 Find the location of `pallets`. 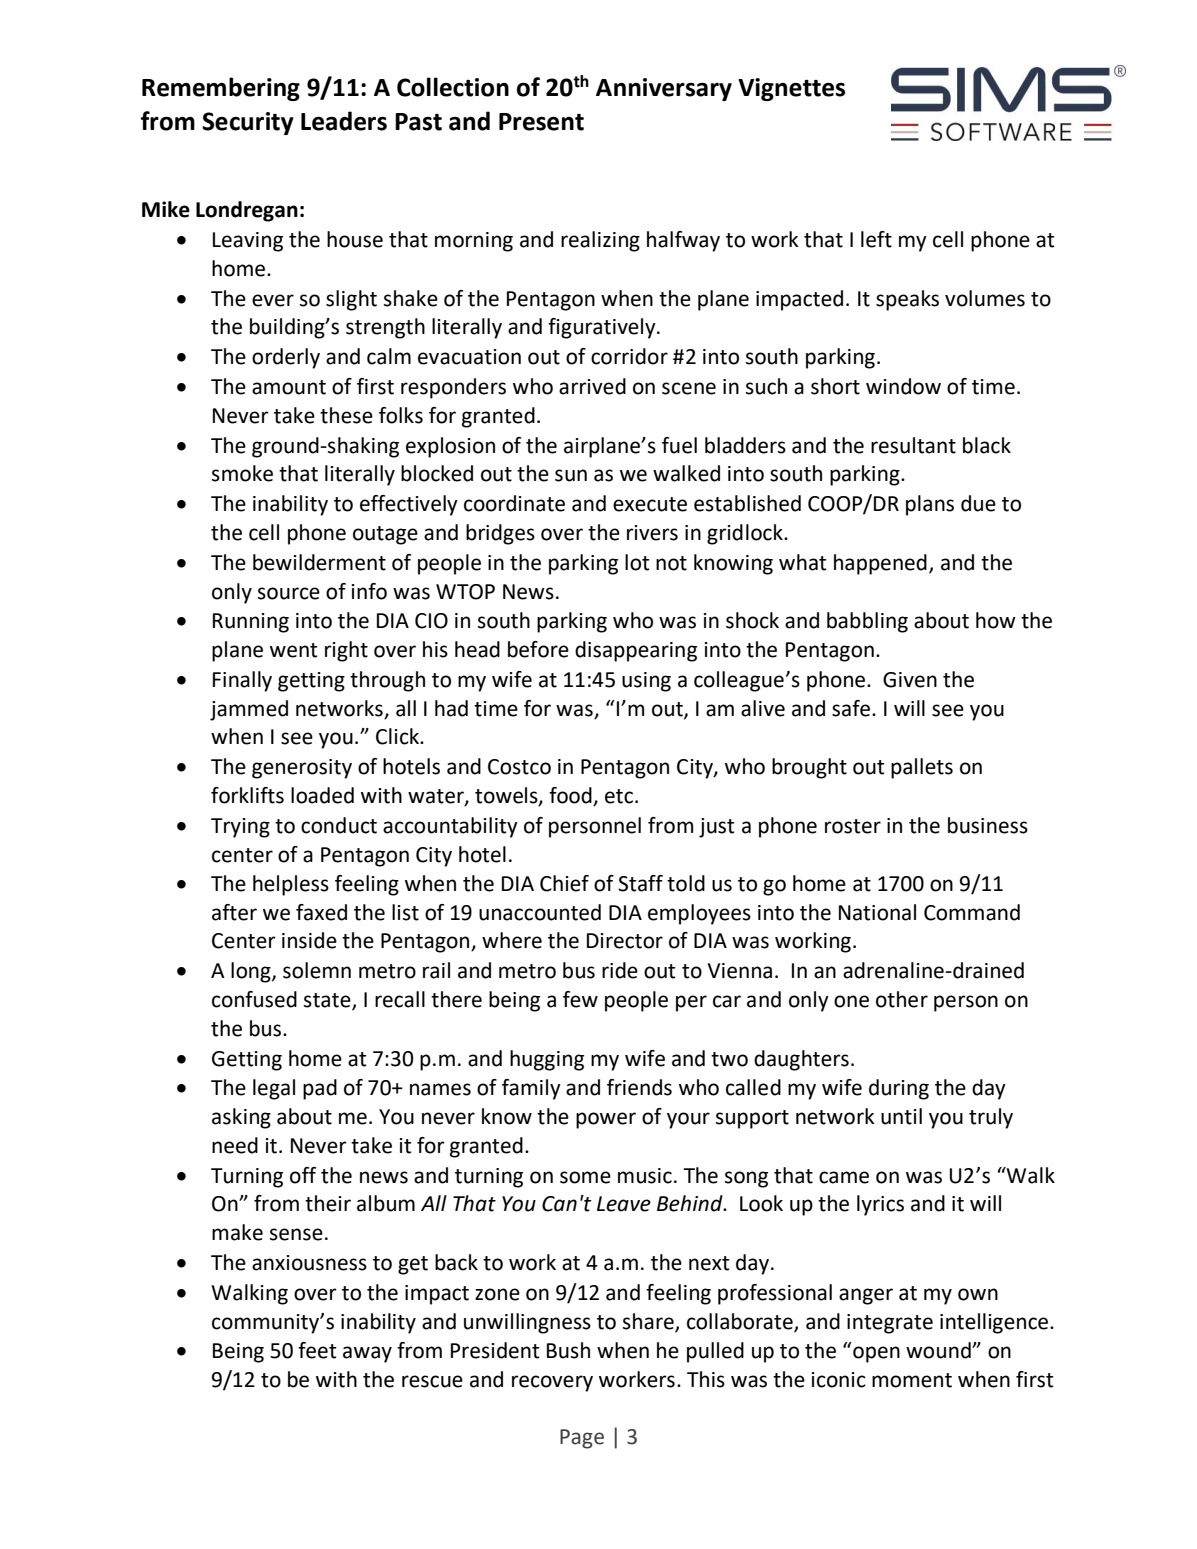

pallets is located at coordinates (922, 768).
